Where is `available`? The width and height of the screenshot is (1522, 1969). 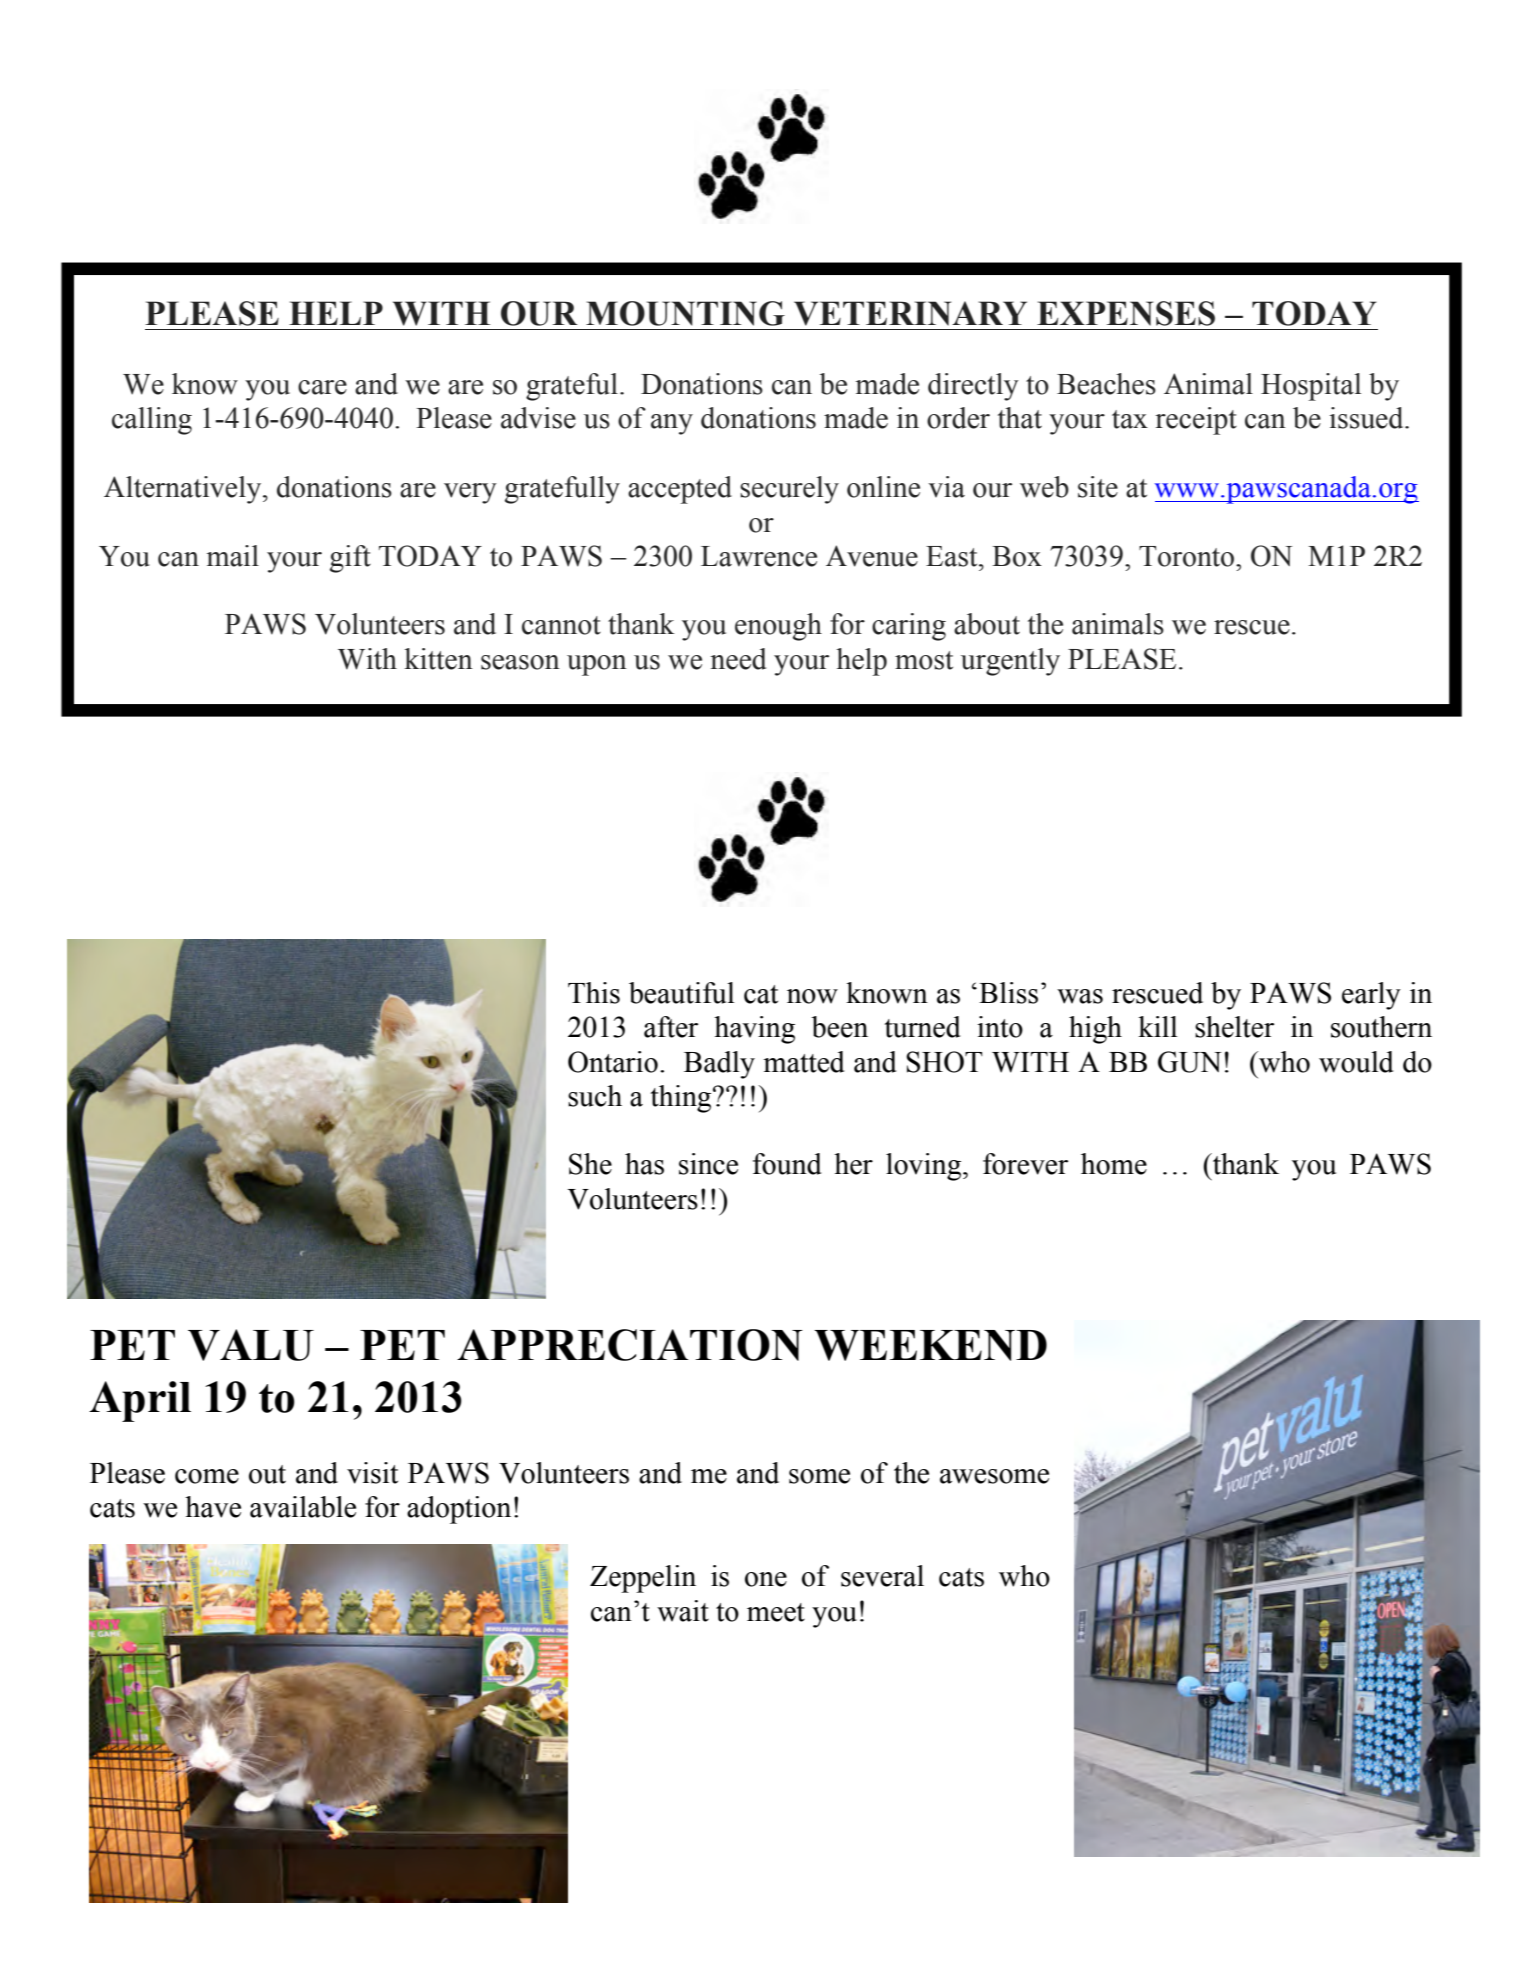 available is located at coordinates (303, 1507).
